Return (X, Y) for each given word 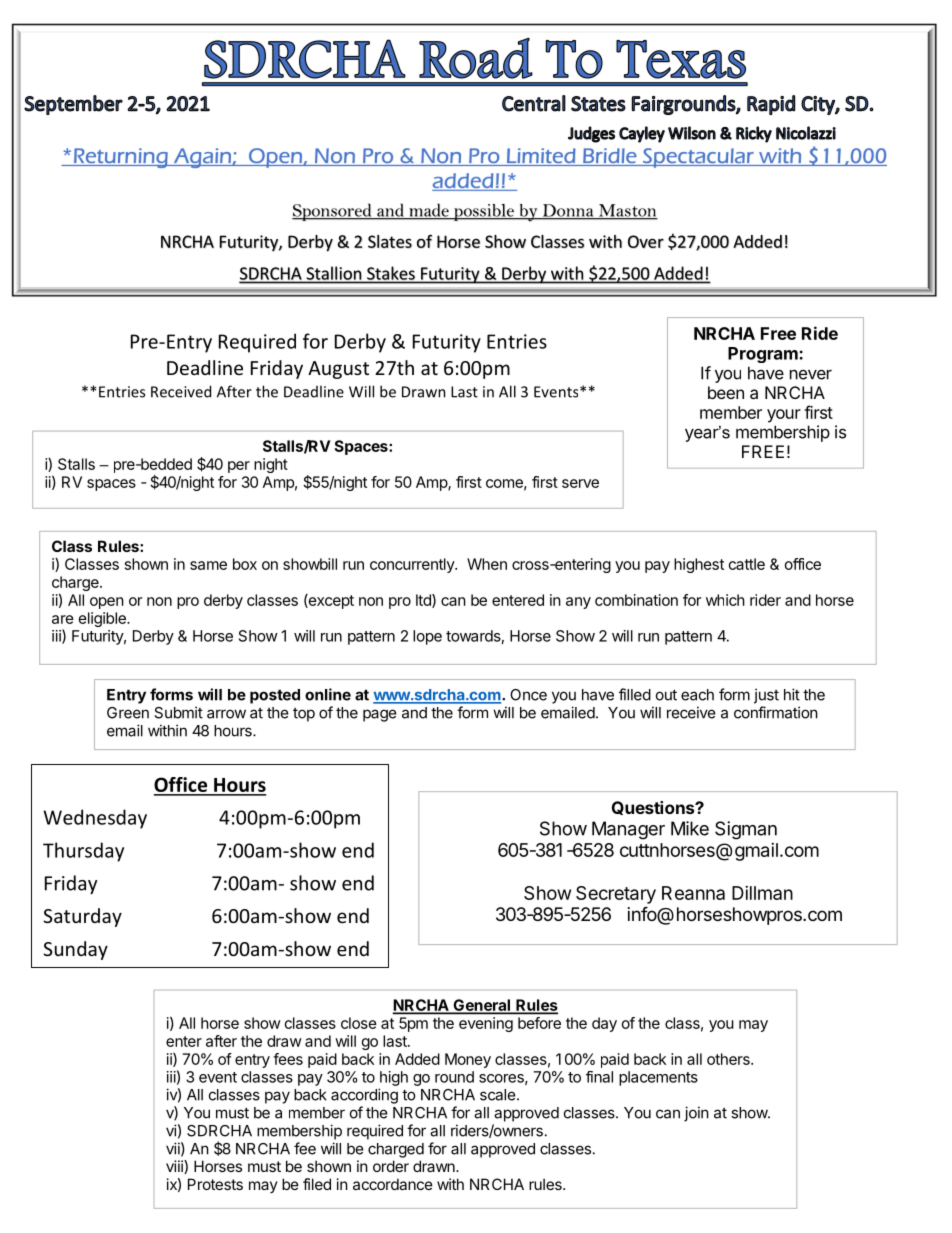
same (208, 565)
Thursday (83, 852)
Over (646, 241)
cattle (747, 564)
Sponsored (333, 212)
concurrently (413, 565)
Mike (690, 828)
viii (175, 1167)
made (429, 211)
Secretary (616, 895)
